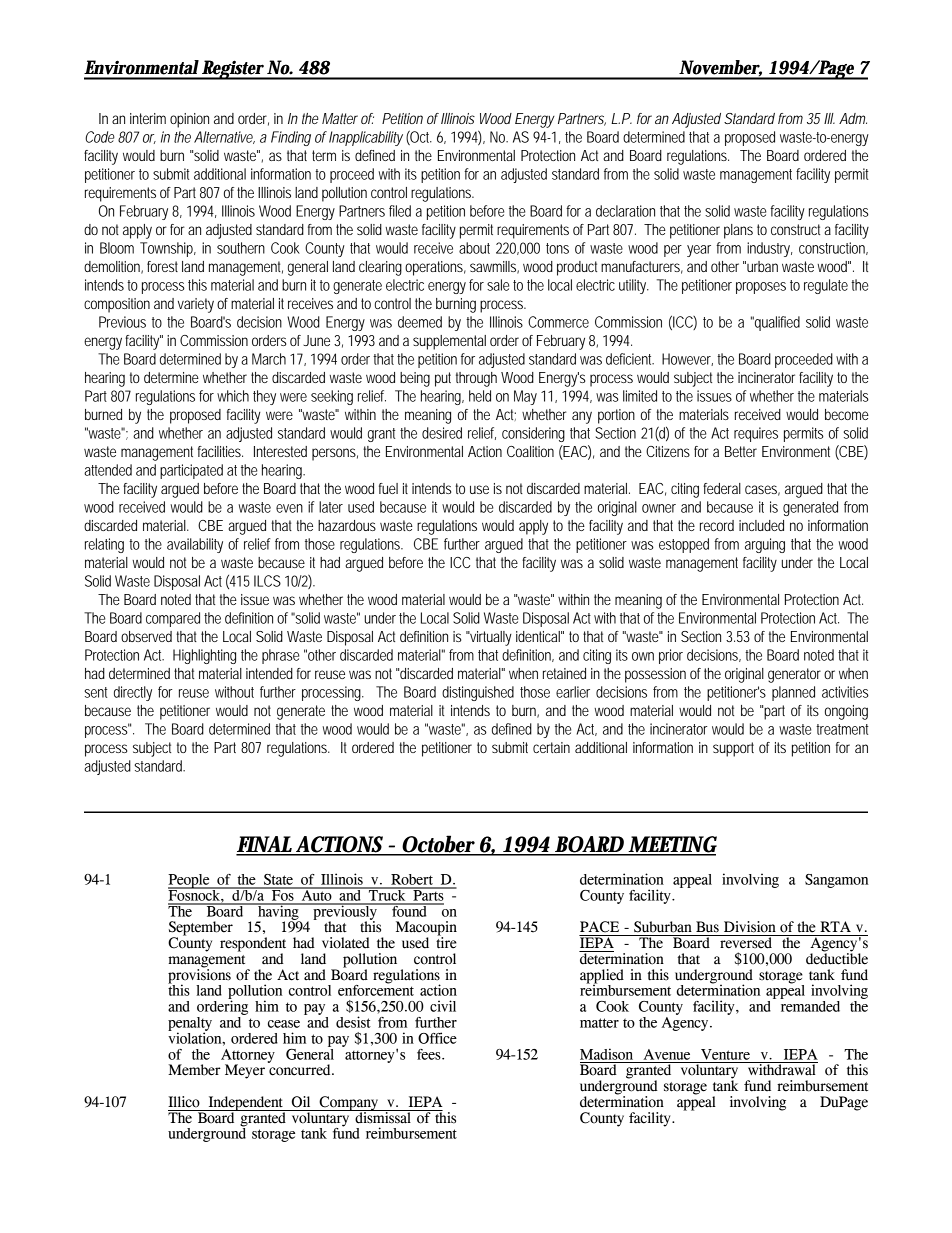 The height and width of the screenshot is (1233, 952). What do you see at coordinates (366, 138) in the screenshot?
I see `Inapplicability` at bounding box center [366, 138].
